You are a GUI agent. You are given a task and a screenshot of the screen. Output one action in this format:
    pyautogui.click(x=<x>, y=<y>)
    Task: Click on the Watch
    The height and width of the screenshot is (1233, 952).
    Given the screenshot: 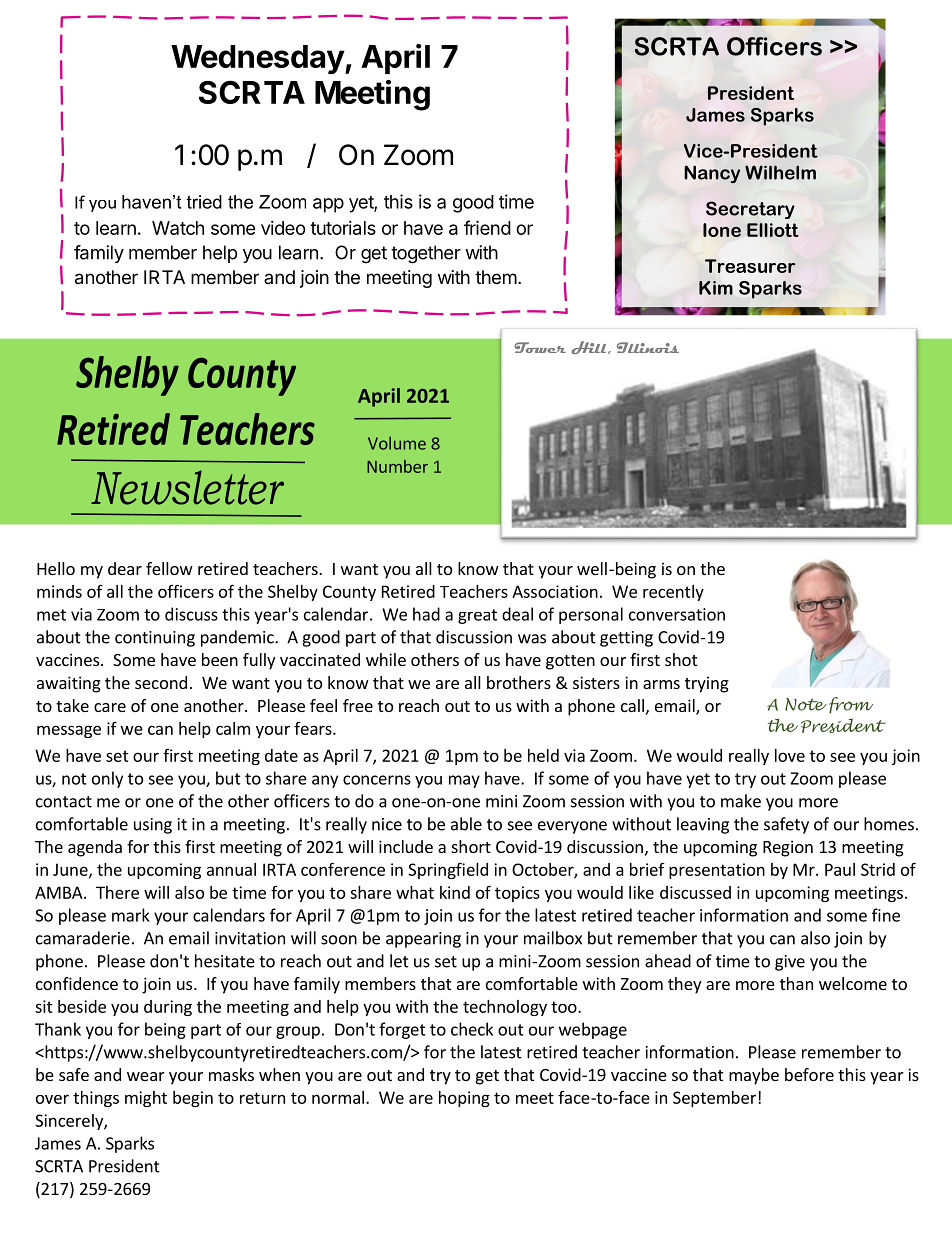 What is the action you would take?
    pyautogui.click(x=178, y=228)
